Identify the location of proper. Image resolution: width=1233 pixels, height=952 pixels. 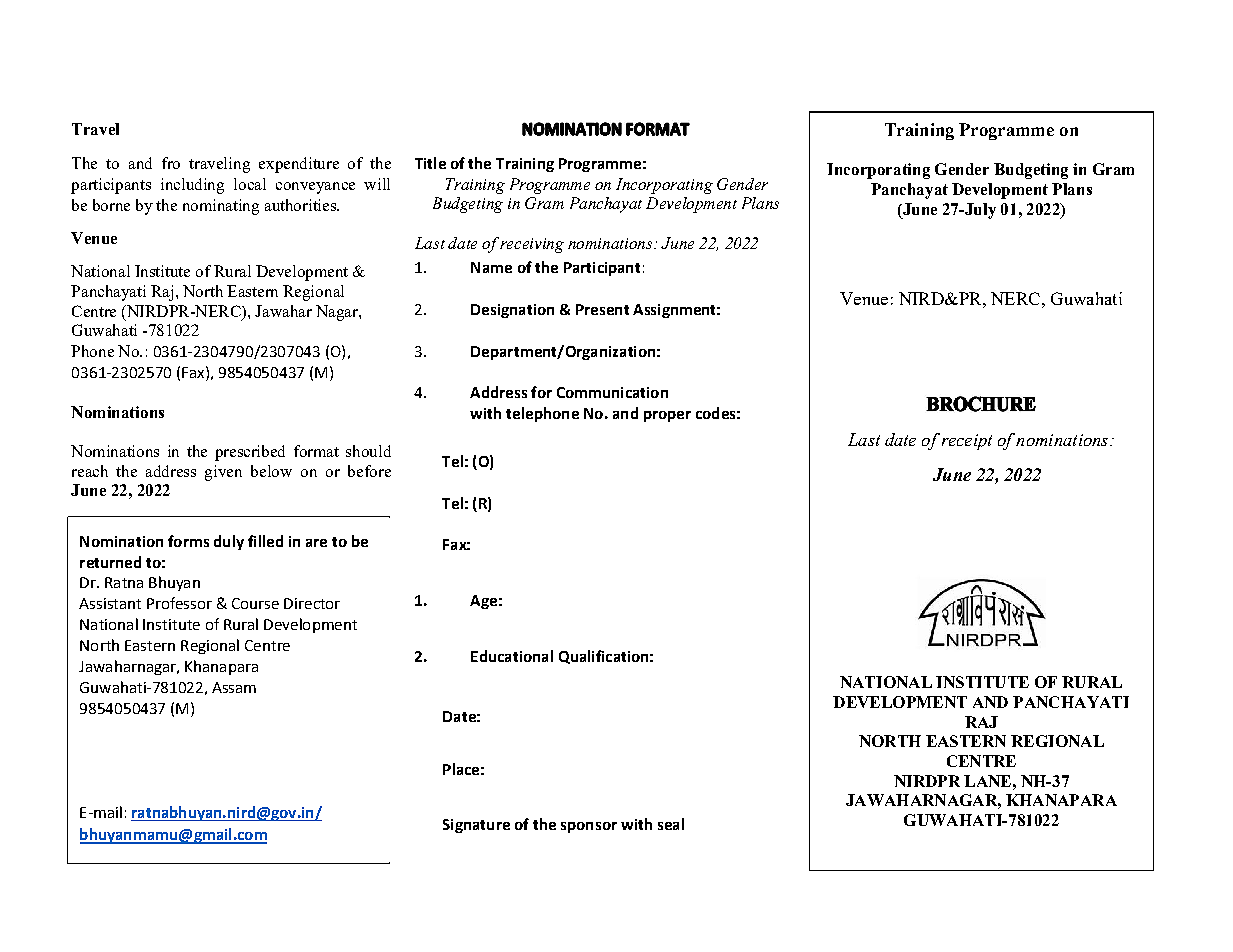
(667, 416).
